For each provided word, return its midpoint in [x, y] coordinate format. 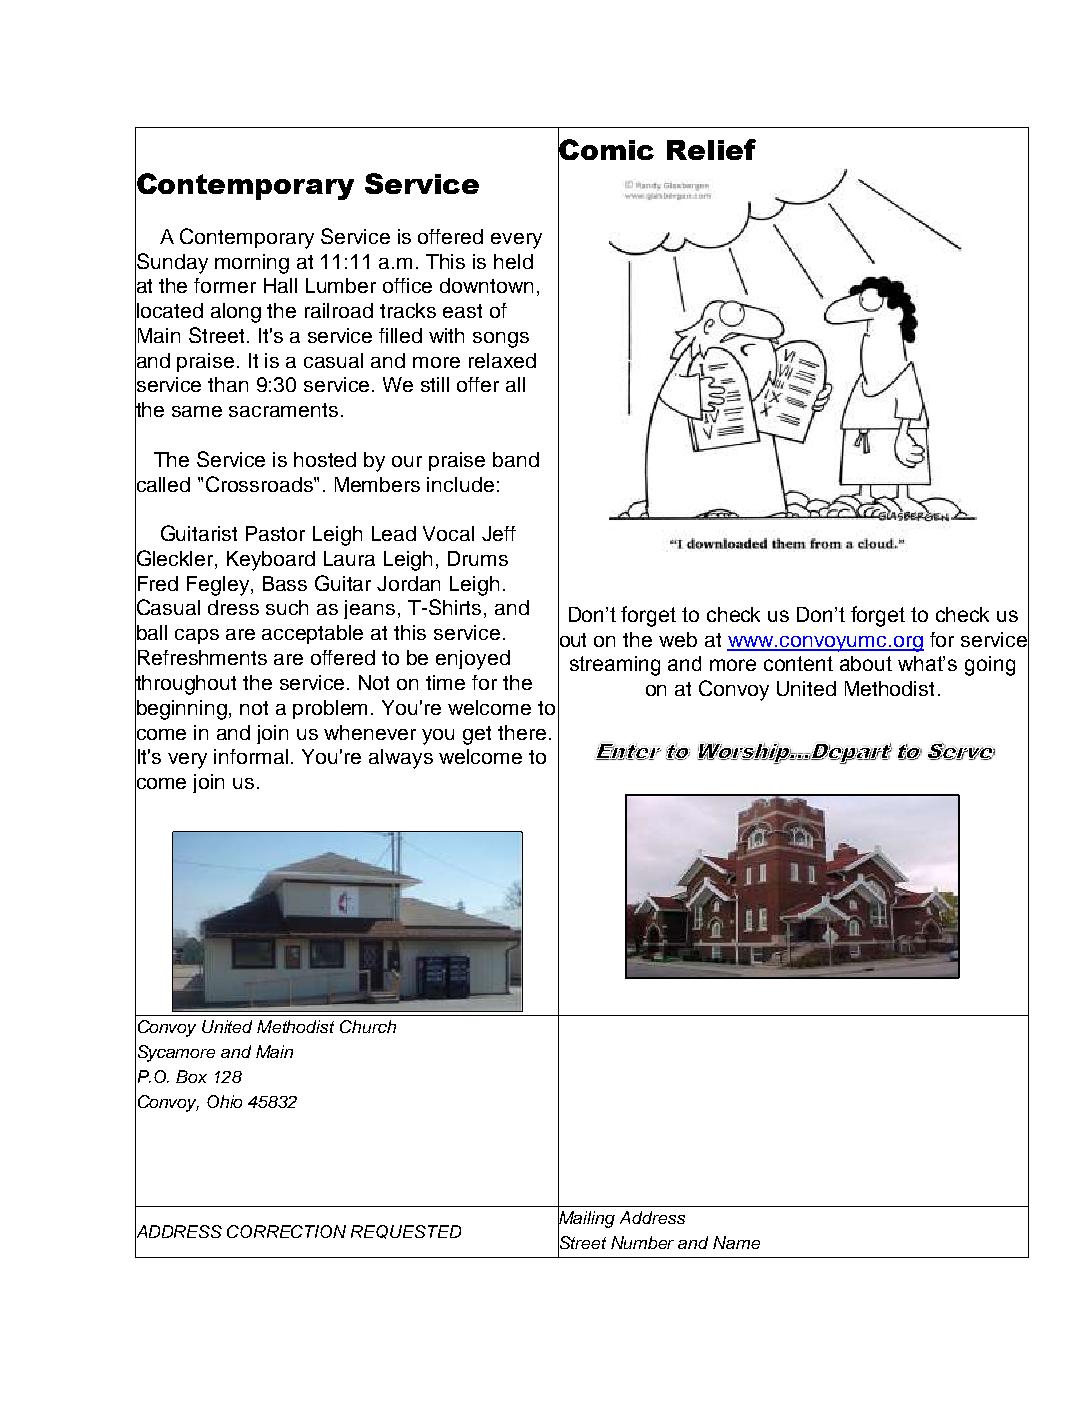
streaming [615, 666]
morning [252, 264]
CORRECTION [286, 1231]
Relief [711, 149]
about [866, 663]
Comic [606, 149]
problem [330, 709]
